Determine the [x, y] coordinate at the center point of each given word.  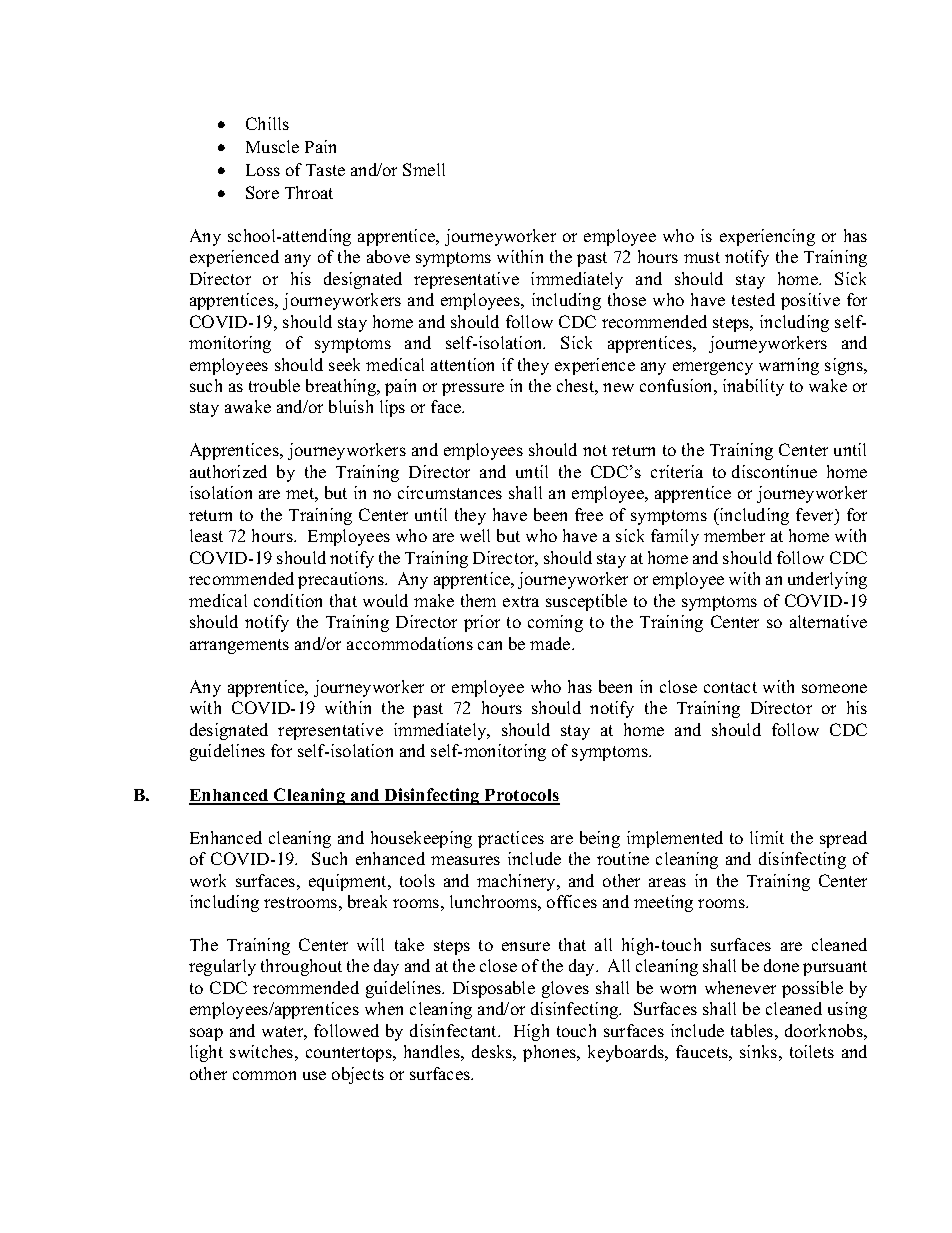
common [264, 1075]
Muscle [272, 146]
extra [521, 601]
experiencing [767, 237]
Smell [424, 169]
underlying [827, 580]
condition [288, 600]
